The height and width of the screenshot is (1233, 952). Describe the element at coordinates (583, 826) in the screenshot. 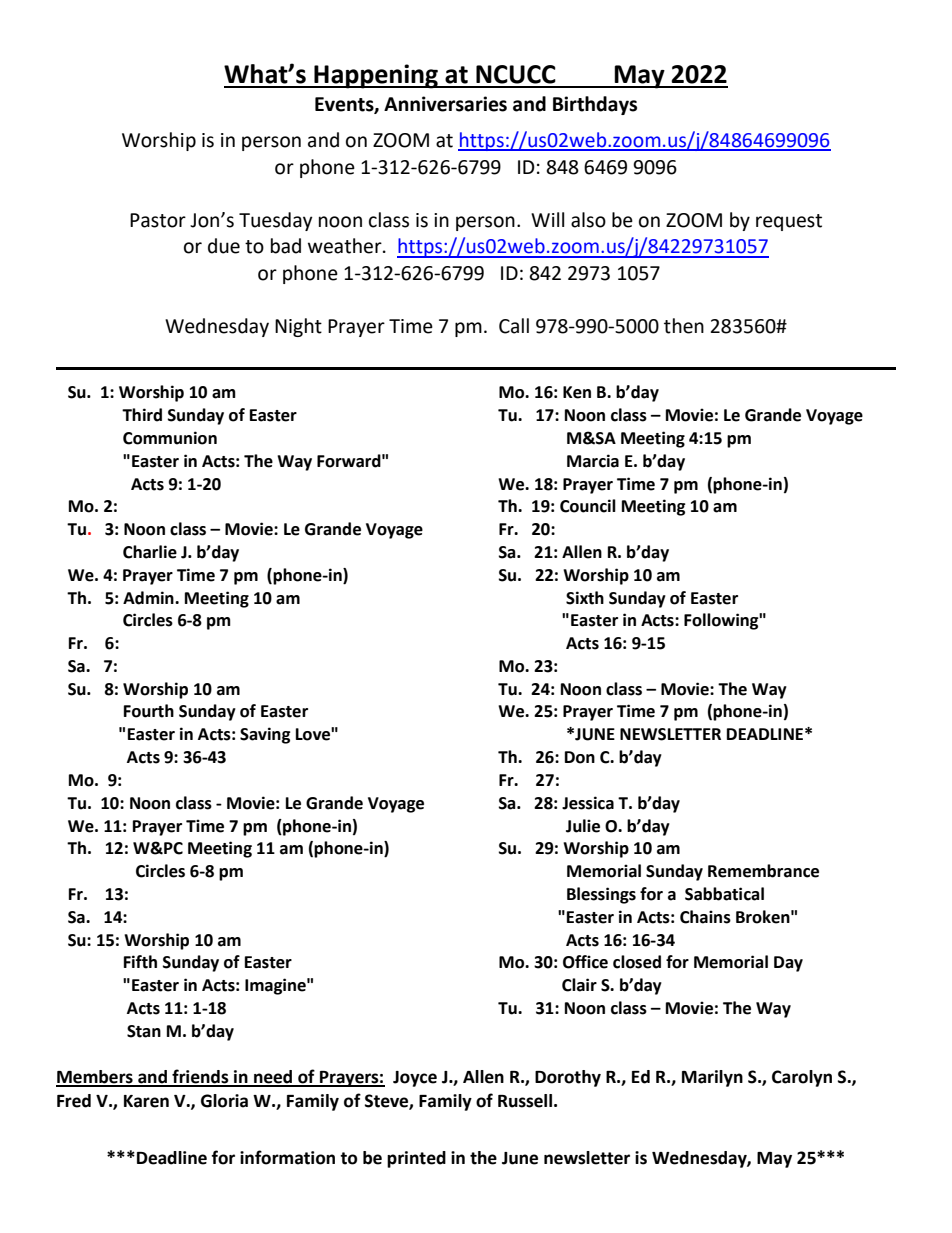

I see `Julie` at that location.
